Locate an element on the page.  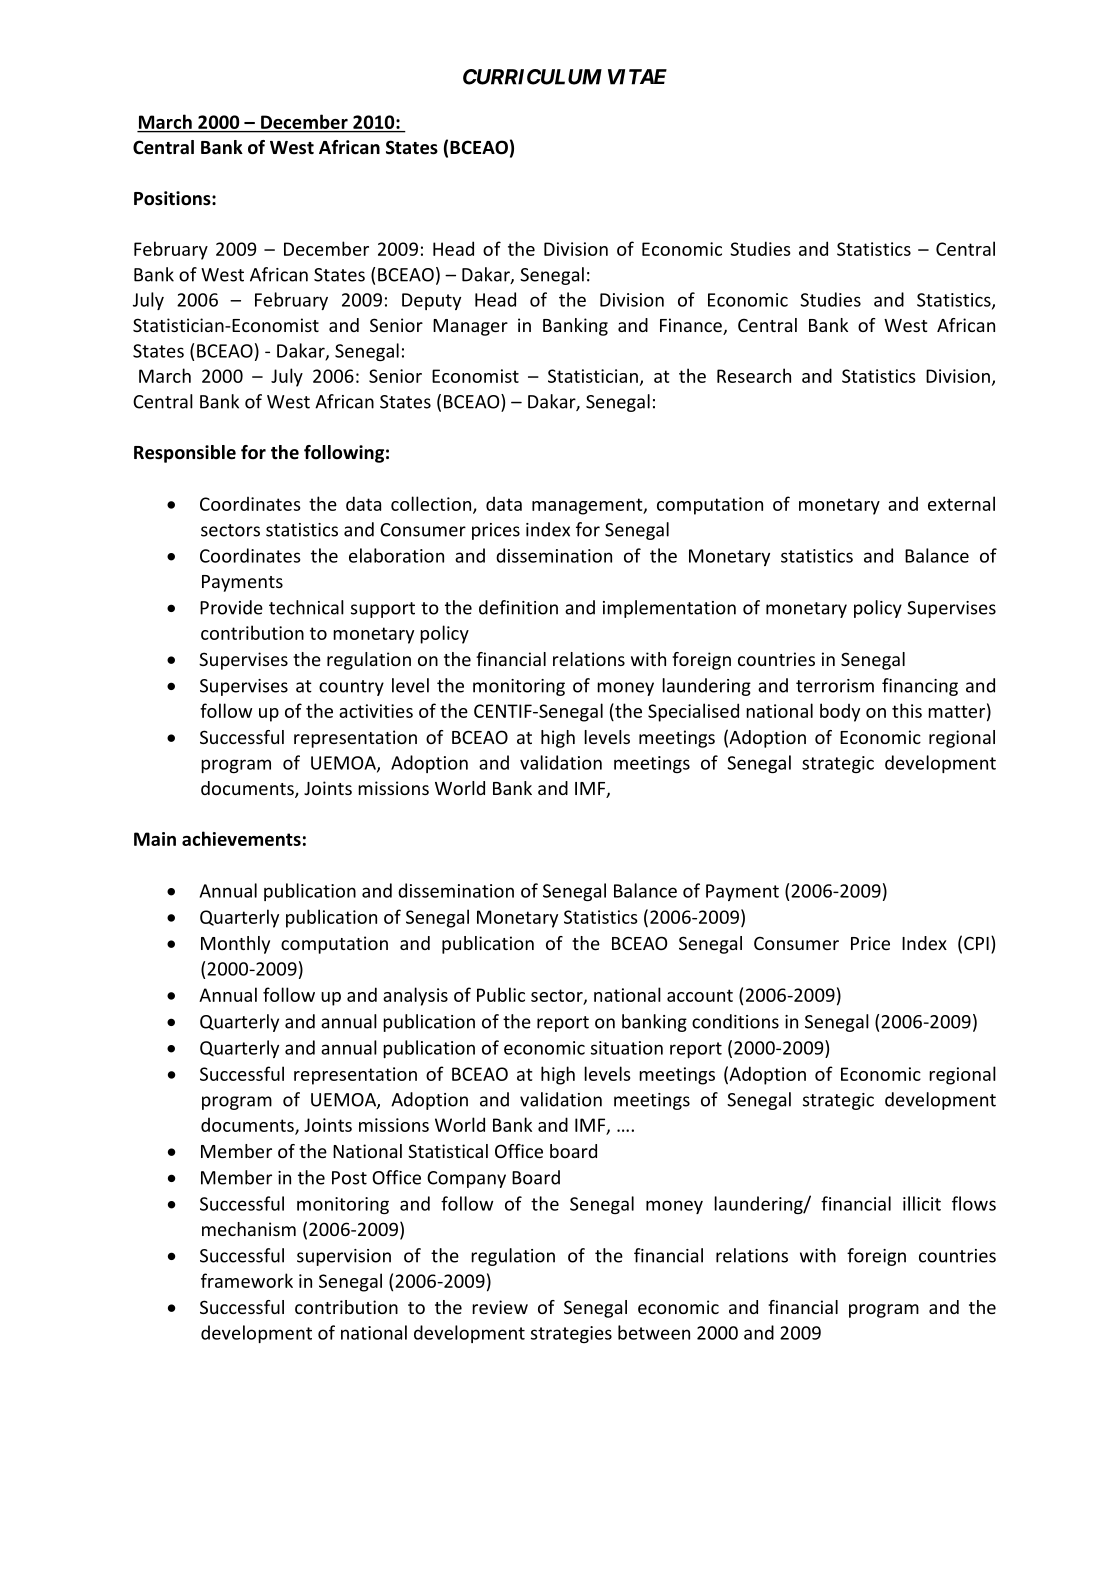
situation is located at coordinates (627, 1048).
